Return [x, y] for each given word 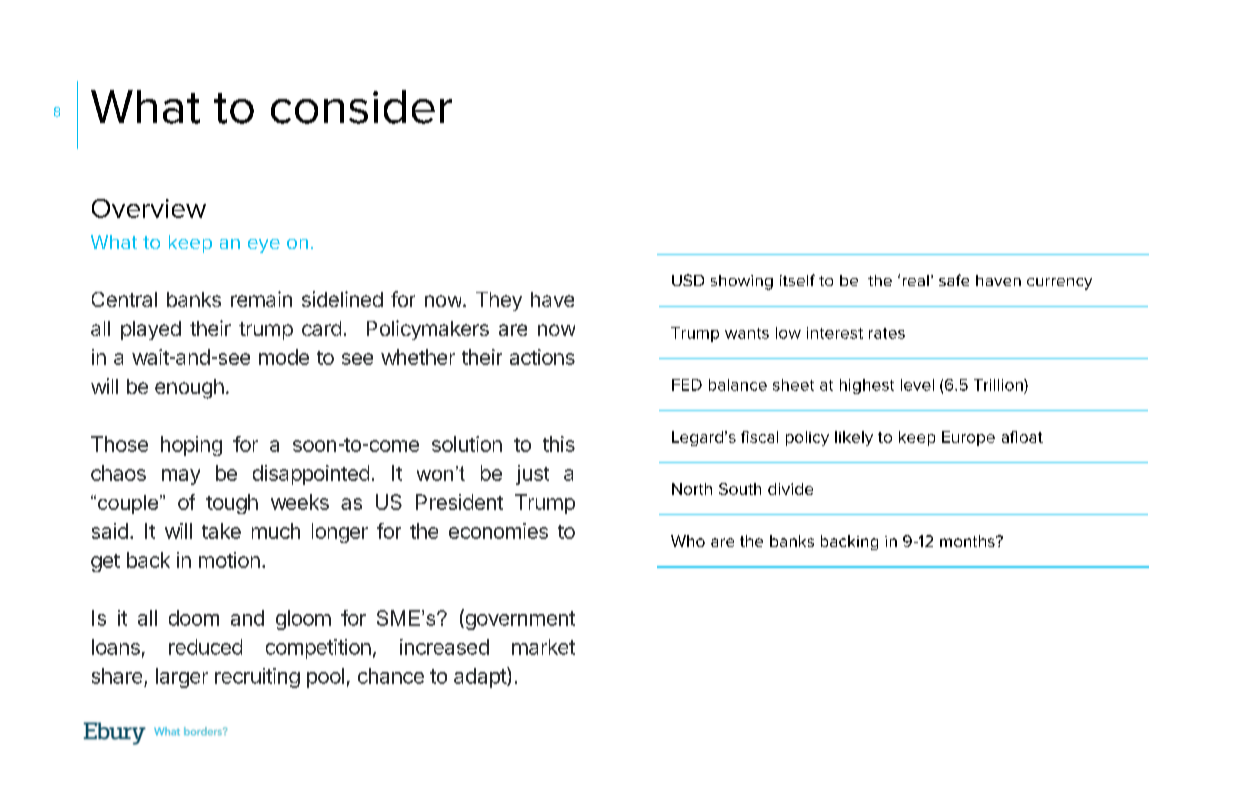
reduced [205, 647]
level [917, 385]
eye [264, 246]
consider [361, 107]
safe [954, 280]
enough [189, 389]
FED [687, 385]
